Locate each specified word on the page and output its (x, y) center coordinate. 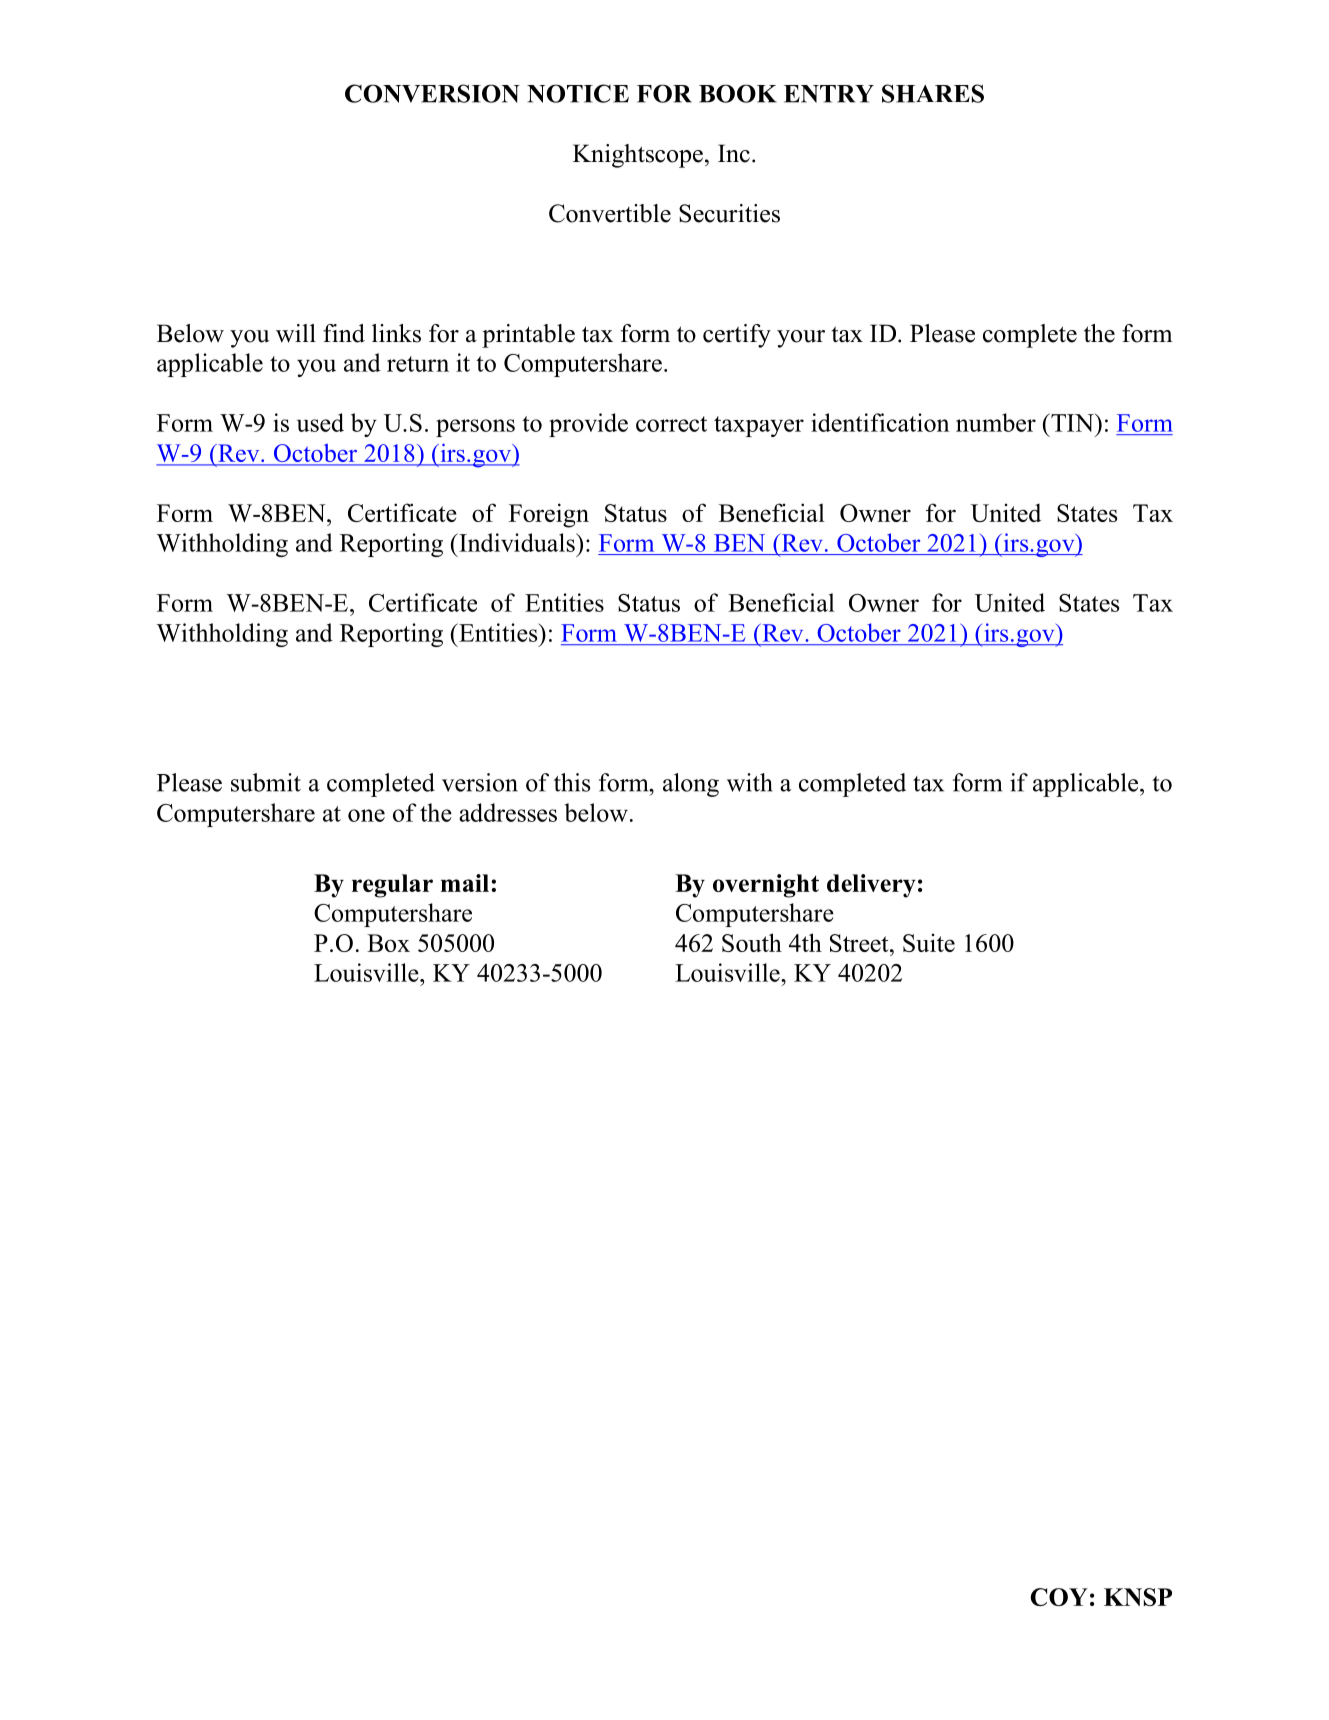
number (996, 422)
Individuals (517, 542)
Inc (734, 153)
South (752, 942)
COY (1059, 1597)
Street (860, 943)
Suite (929, 942)
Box (388, 943)
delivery (871, 886)
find (344, 333)
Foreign (549, 515)
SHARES (933, 93)
